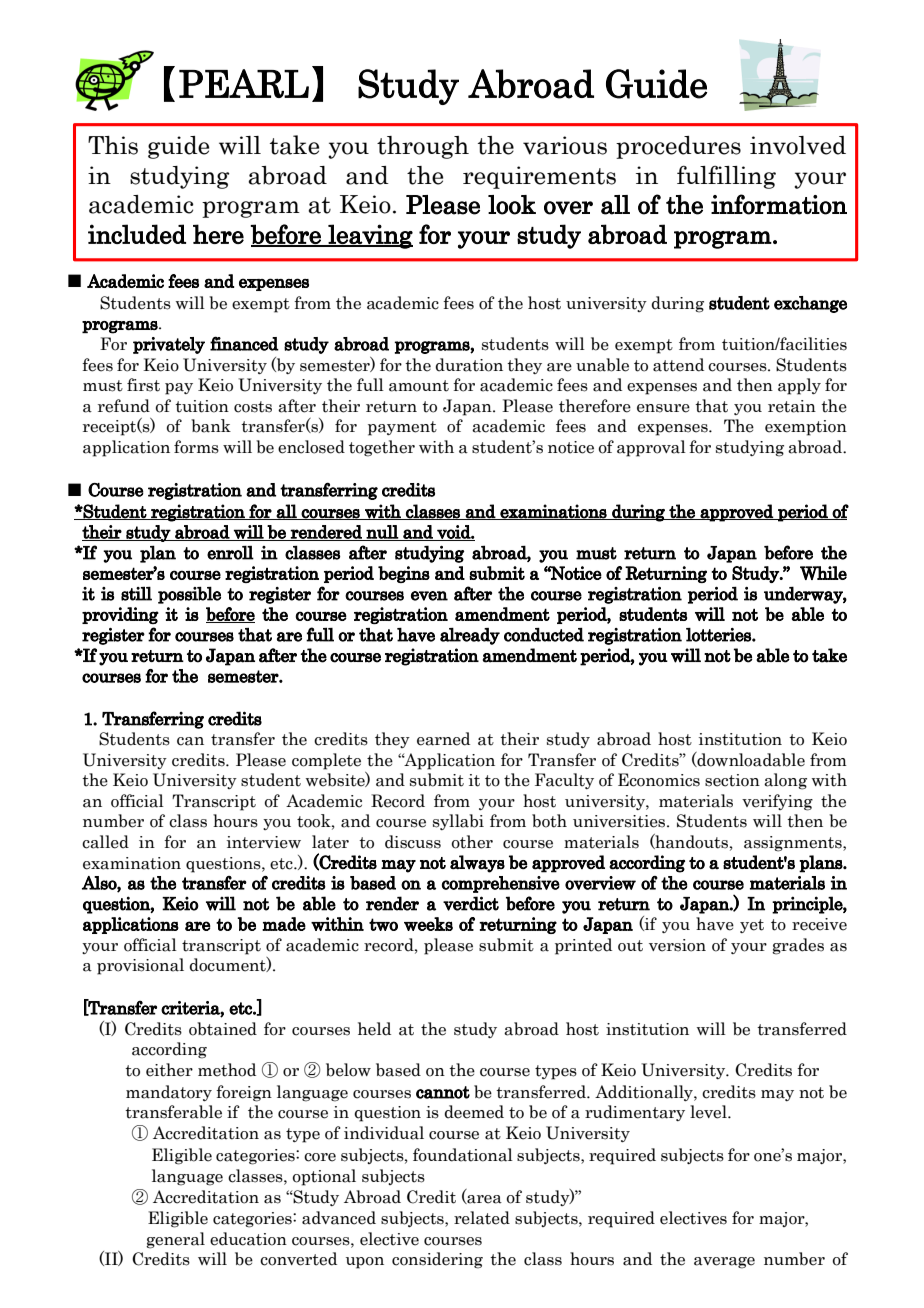  What do you see at coordinates (726, 177) in the page?
I see `fulfilling` at bounding box center [726, 177].
